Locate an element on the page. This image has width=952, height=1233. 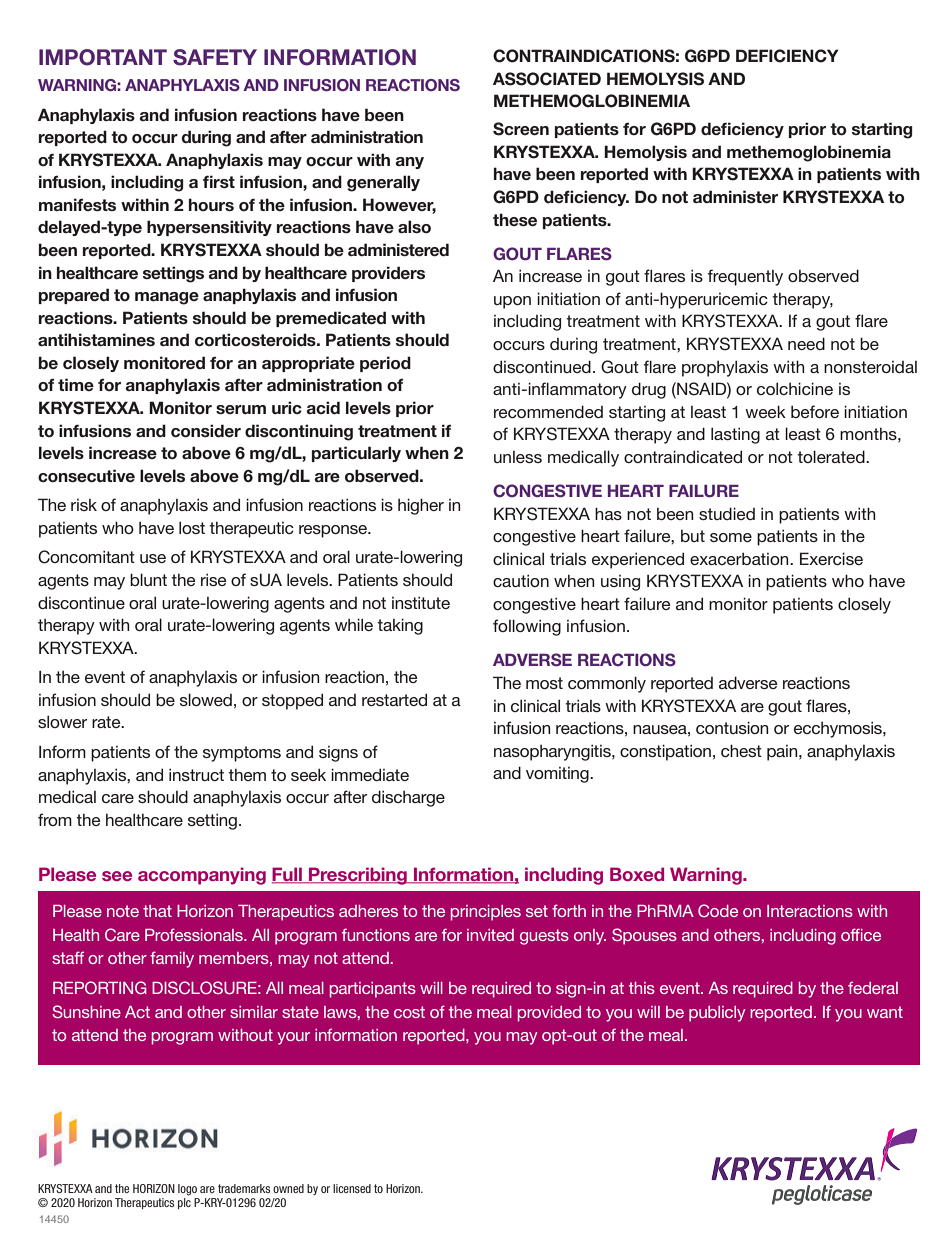
following is located at coordinates (527, 627).
